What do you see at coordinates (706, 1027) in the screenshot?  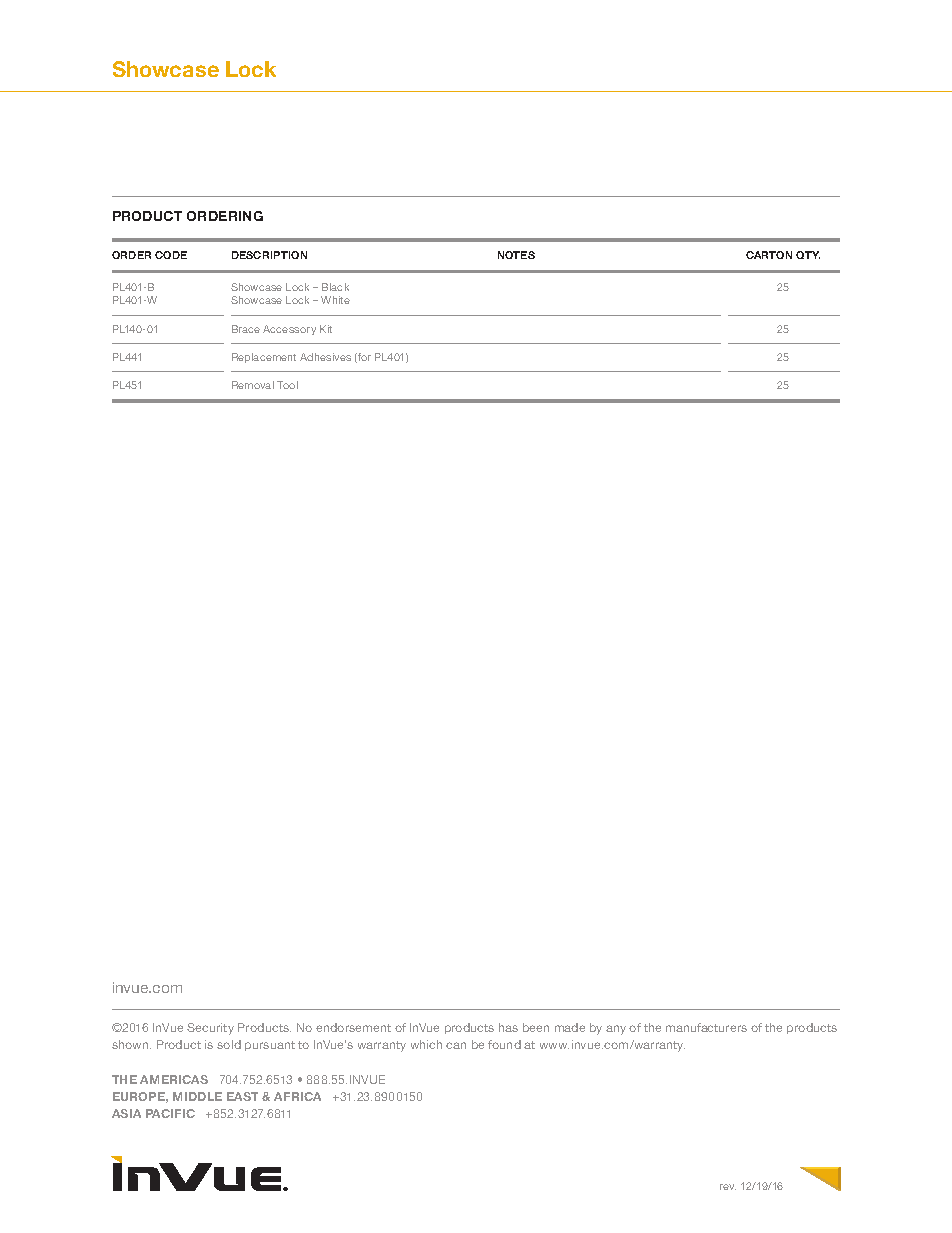 I see `manufacturers` at bounding box center [706, 1027].
